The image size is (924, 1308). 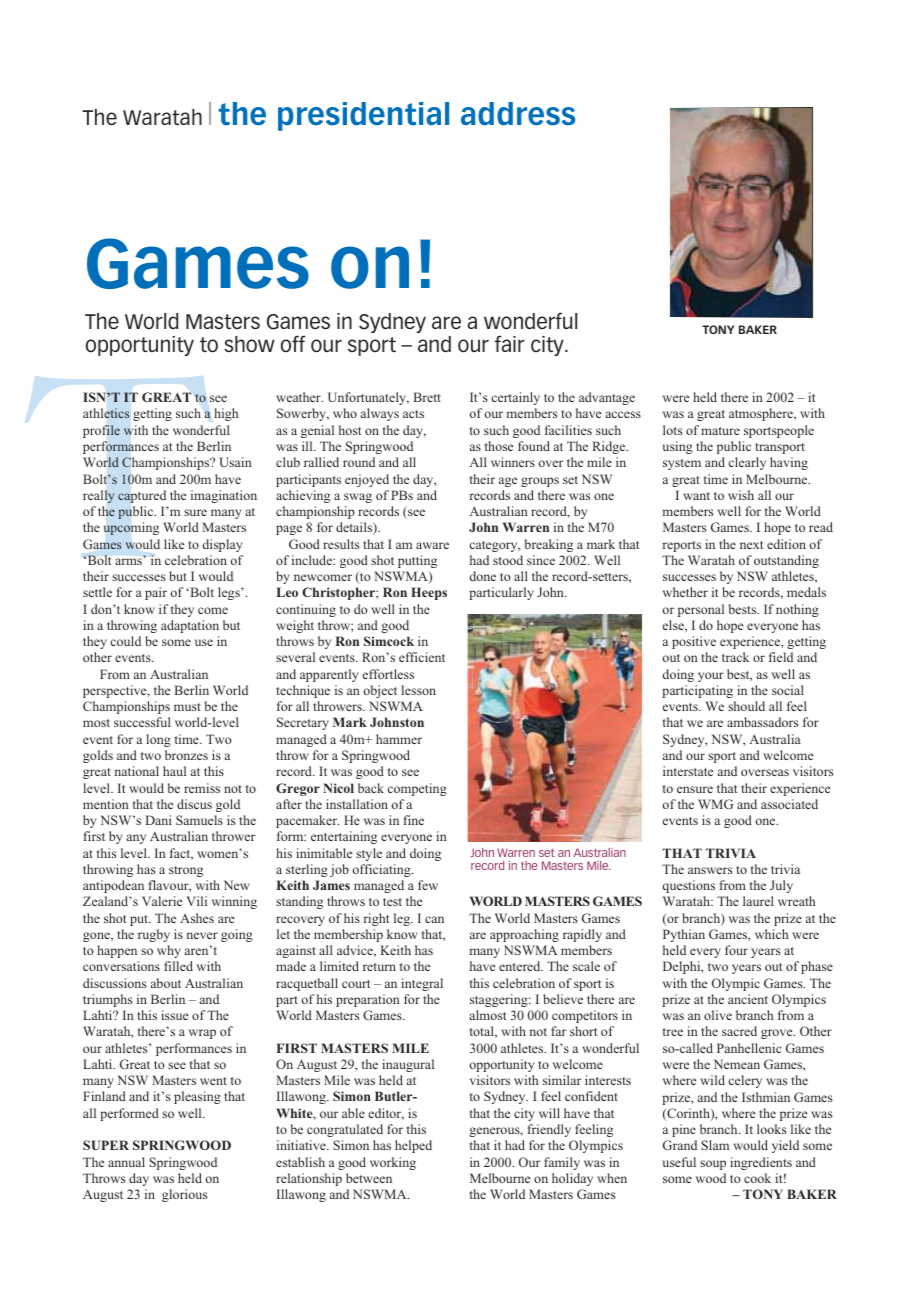 I want to click on ADAPTATION, so click(x=190, y=626).
